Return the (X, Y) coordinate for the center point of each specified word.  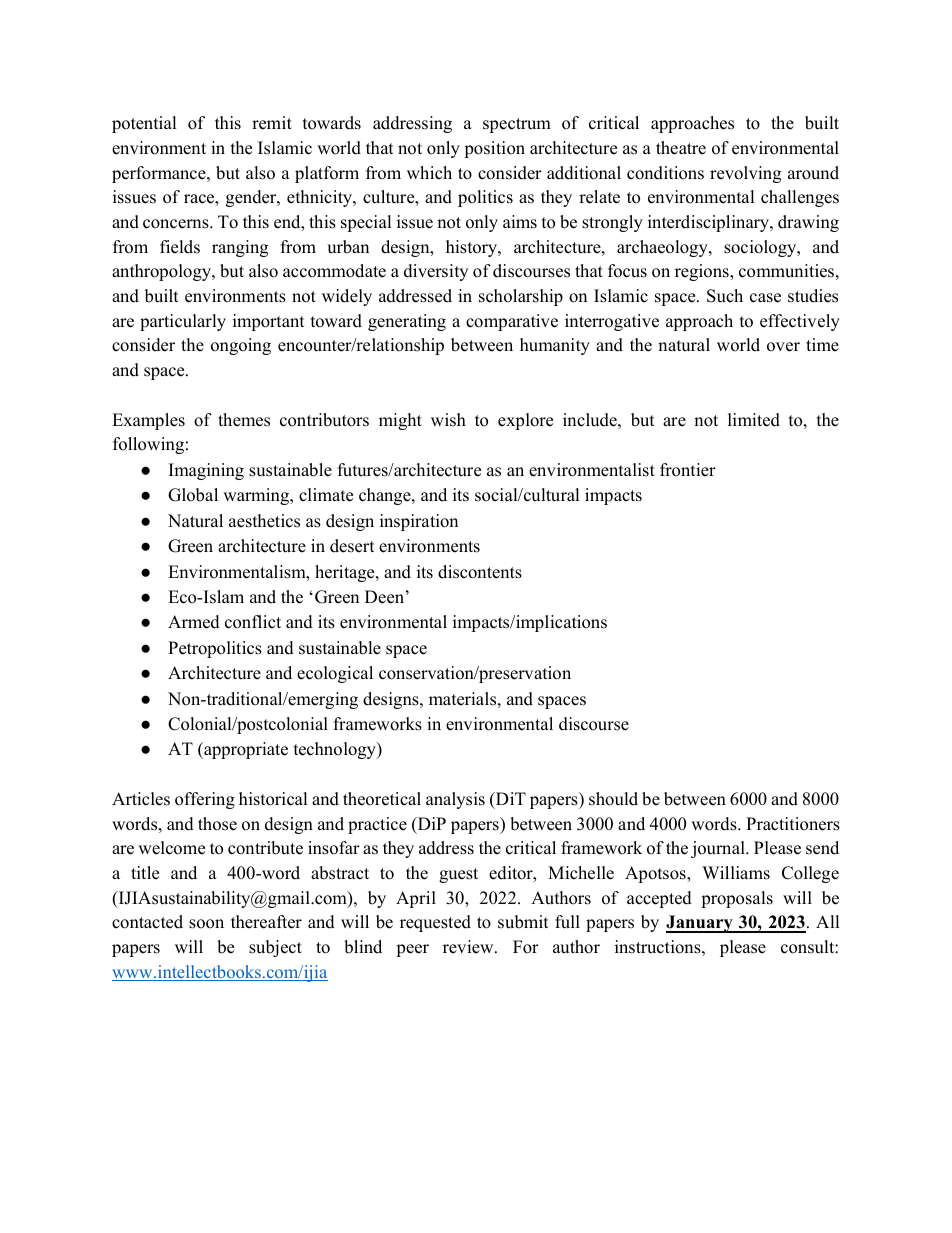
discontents (480, 572)
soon (206, 924)
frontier (688, 470)
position (494, 149)
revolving (745, 174)
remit (272, 123)
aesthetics (264, 521)
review (469, 947)
